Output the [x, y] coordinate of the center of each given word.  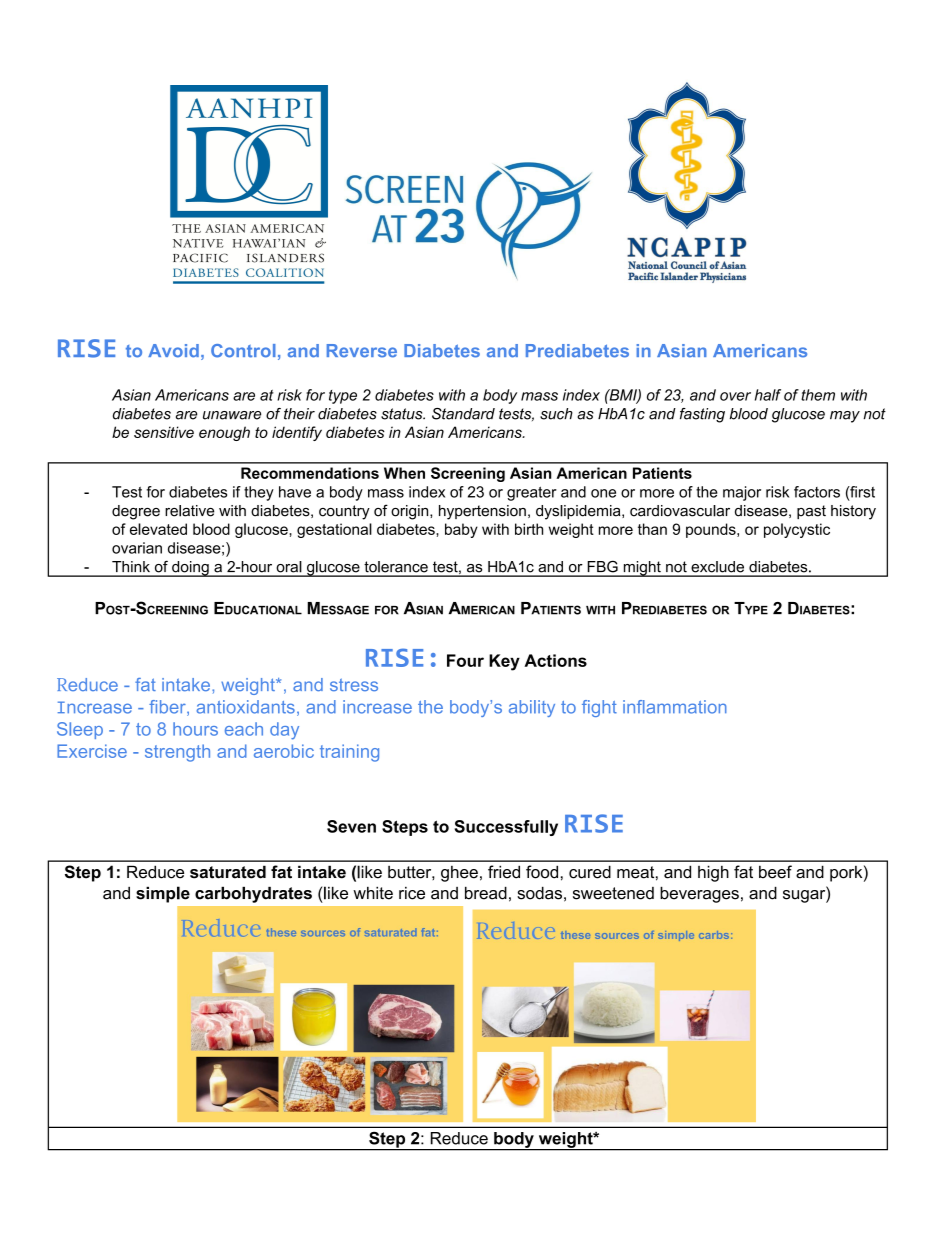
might [642, 569]
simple [163, 894]
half [768, 395]
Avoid [173, 351]
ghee [459, 874]
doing [190, 569]
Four [465, 660]
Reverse [362, 351]
